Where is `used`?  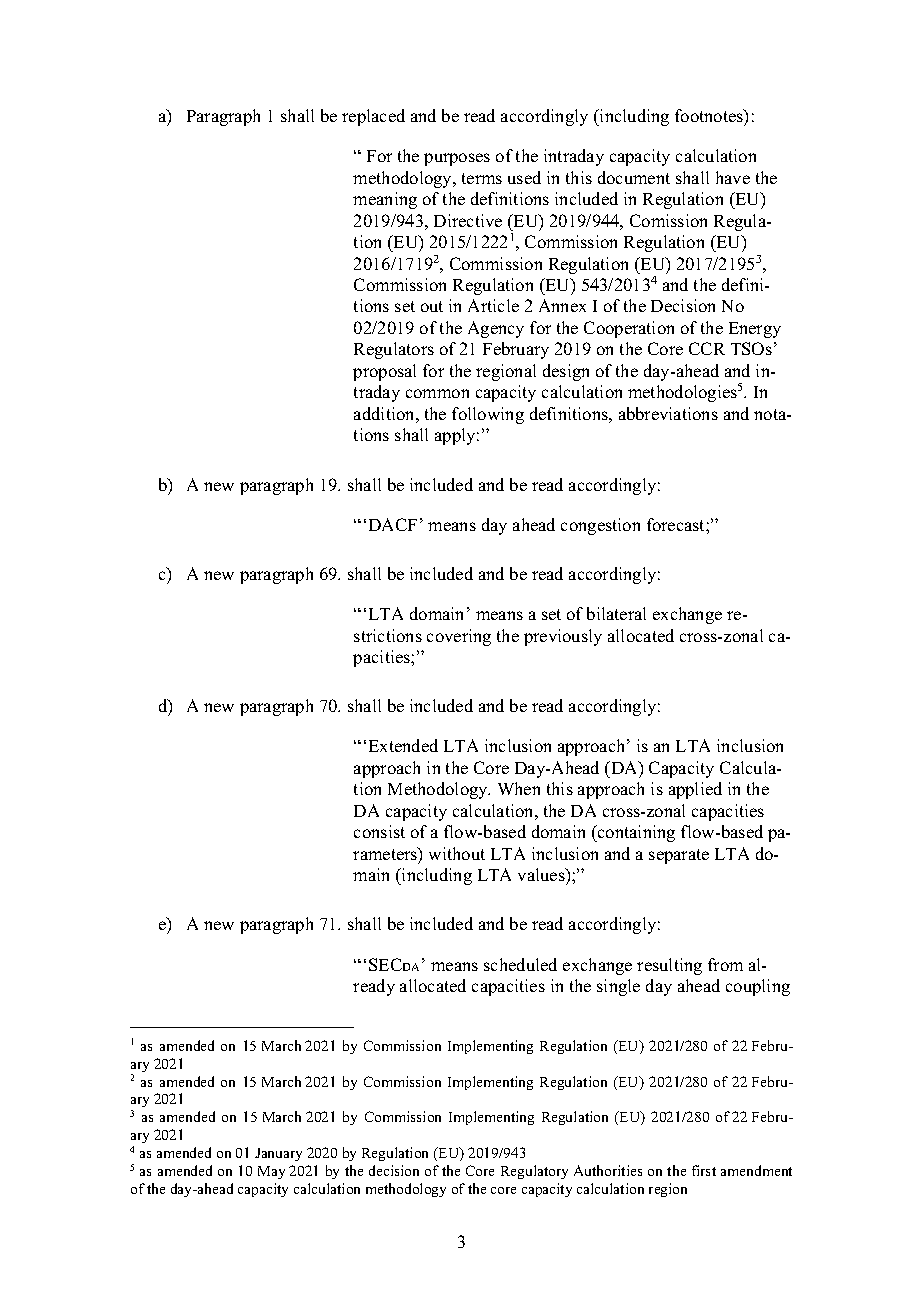
used is located at coordinates (524, 177).
